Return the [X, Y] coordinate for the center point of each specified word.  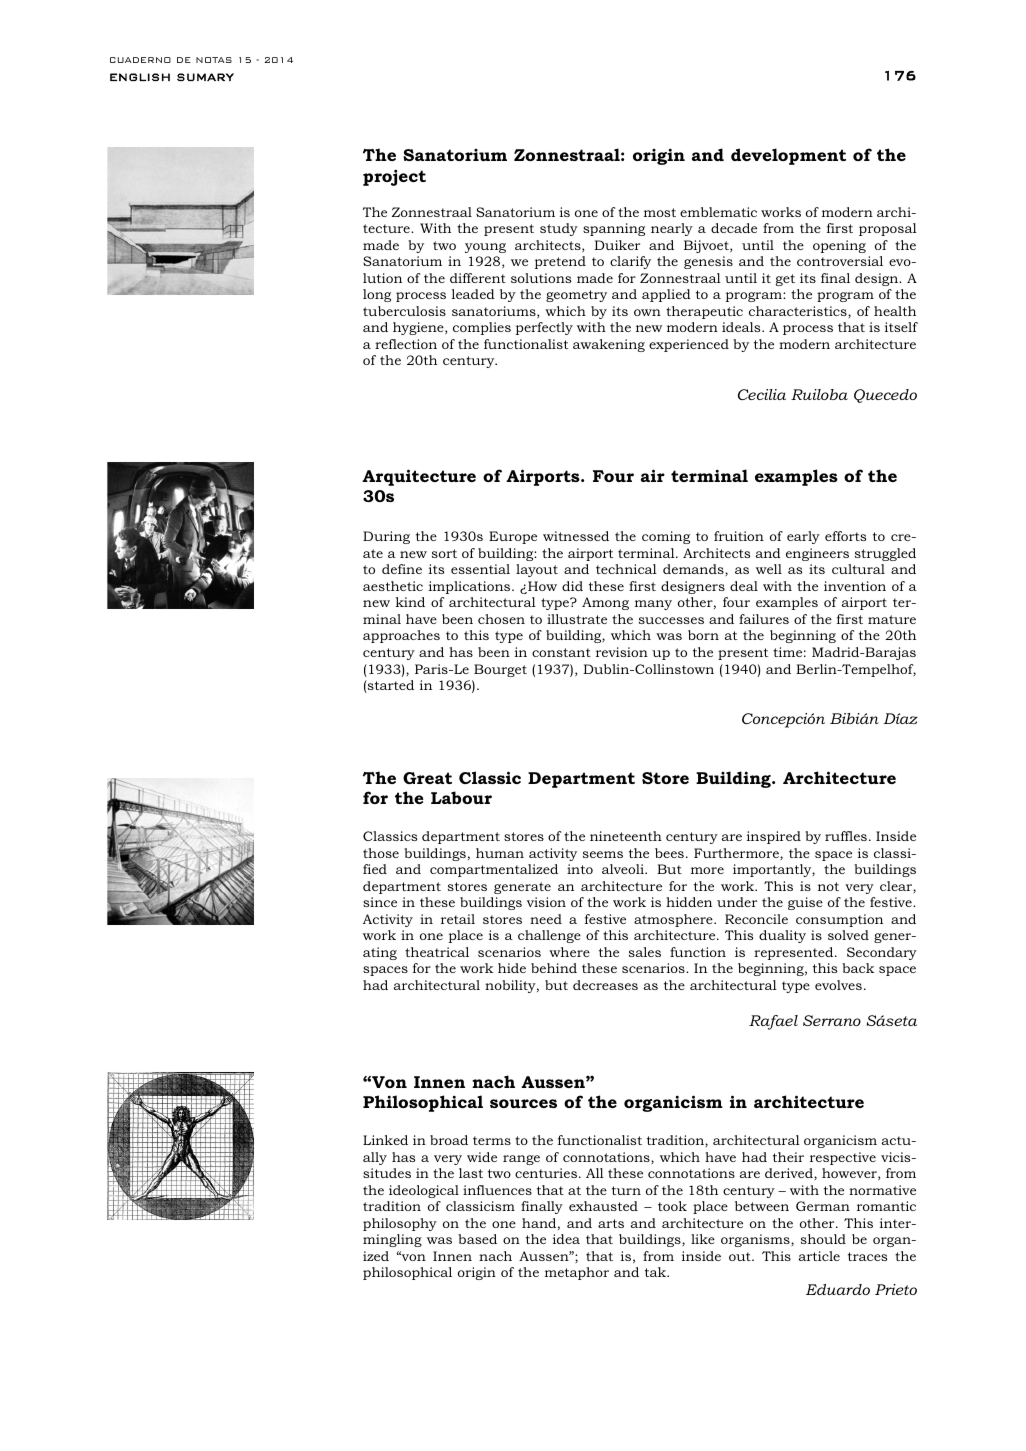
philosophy [400, 1224]
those [381, 853]
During [386, 537]
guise [805, 903]
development [788, 156]
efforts [845, 536]
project [394, 177]
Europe [513, 537]
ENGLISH [140, 77]
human [500, 853]
